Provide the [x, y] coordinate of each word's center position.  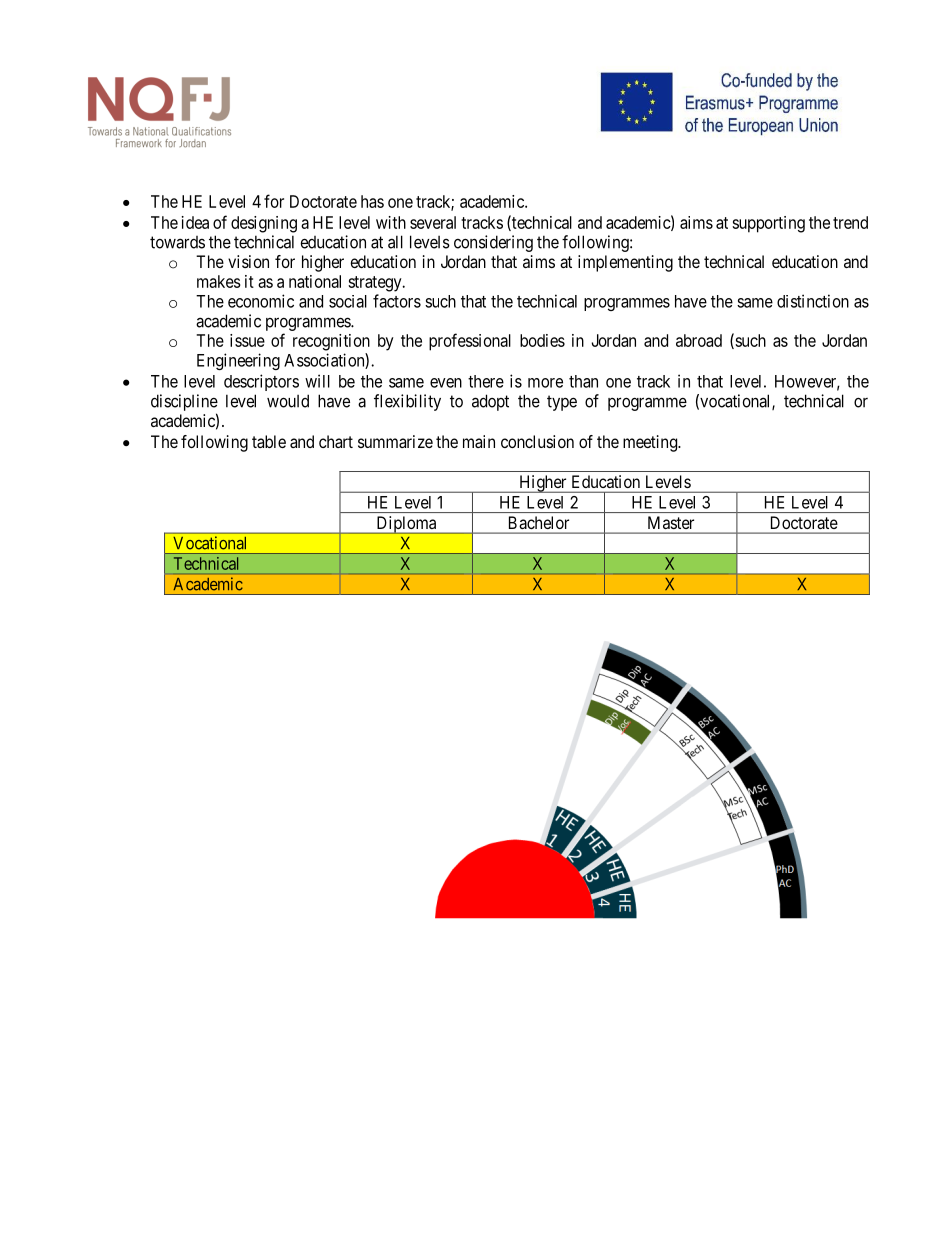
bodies [542, 340]
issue [247, 340]
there [486, 381]
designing [264, 224]
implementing [625, 263]
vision [248, 261]
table [269, 441]
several [433, 222]
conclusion [537, 441]
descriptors [261, 382]
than [583, 381]
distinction [813, 301]
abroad [699, 340]
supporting [768, 224]
